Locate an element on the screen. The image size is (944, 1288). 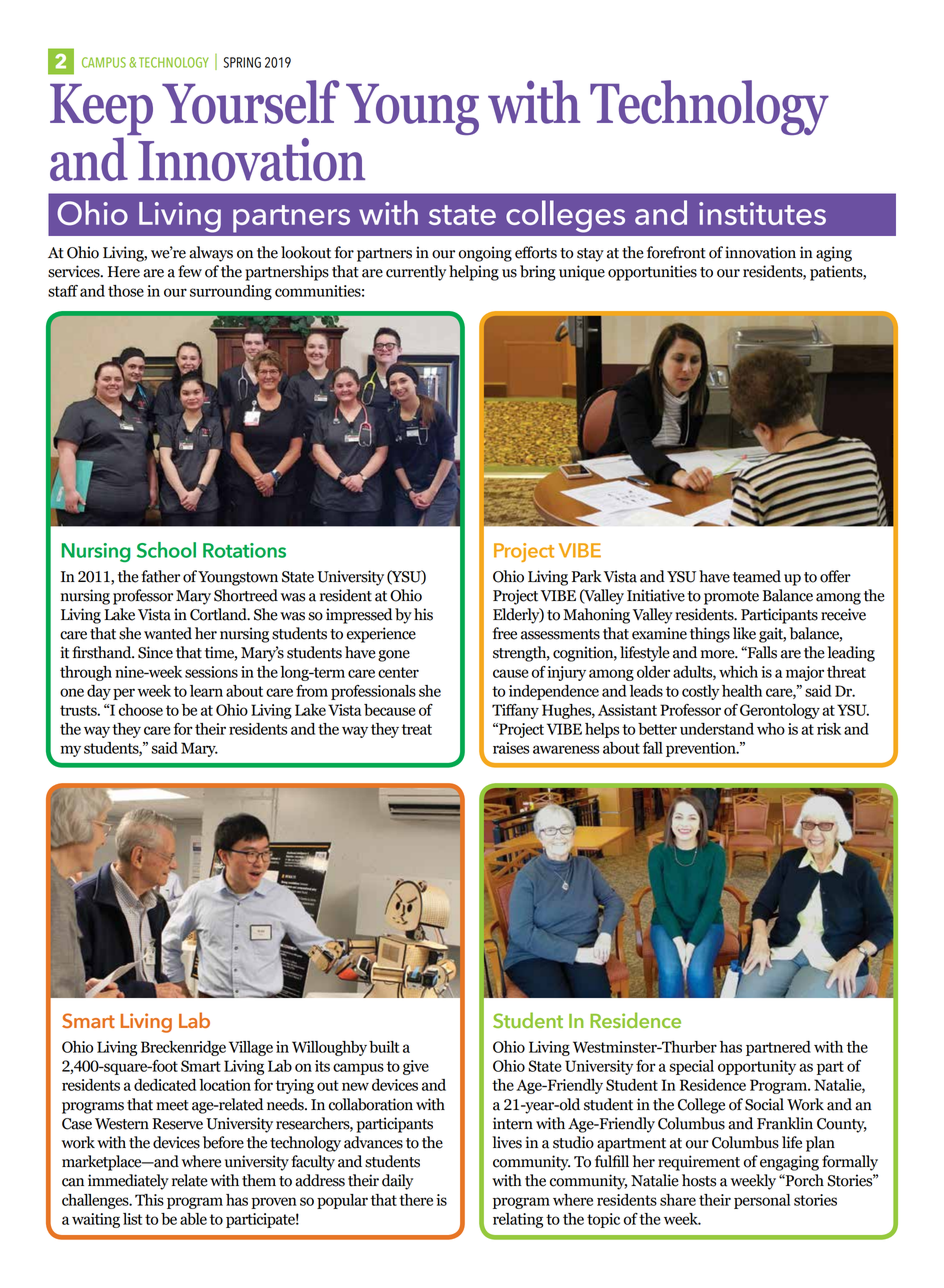
Park is located at coordinates (587, 576).
